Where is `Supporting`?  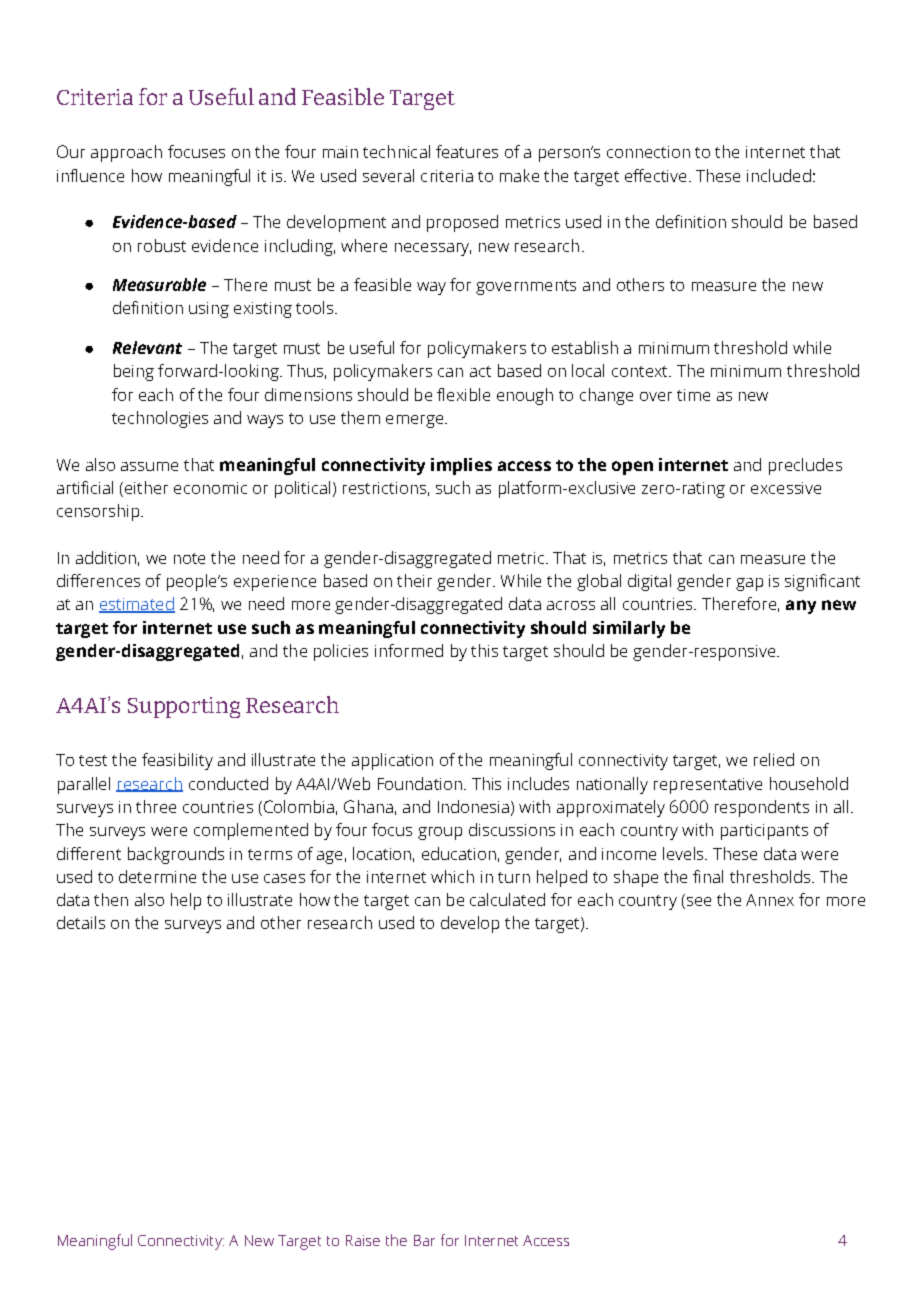 Supporting is located at coordinates (184, 707).
